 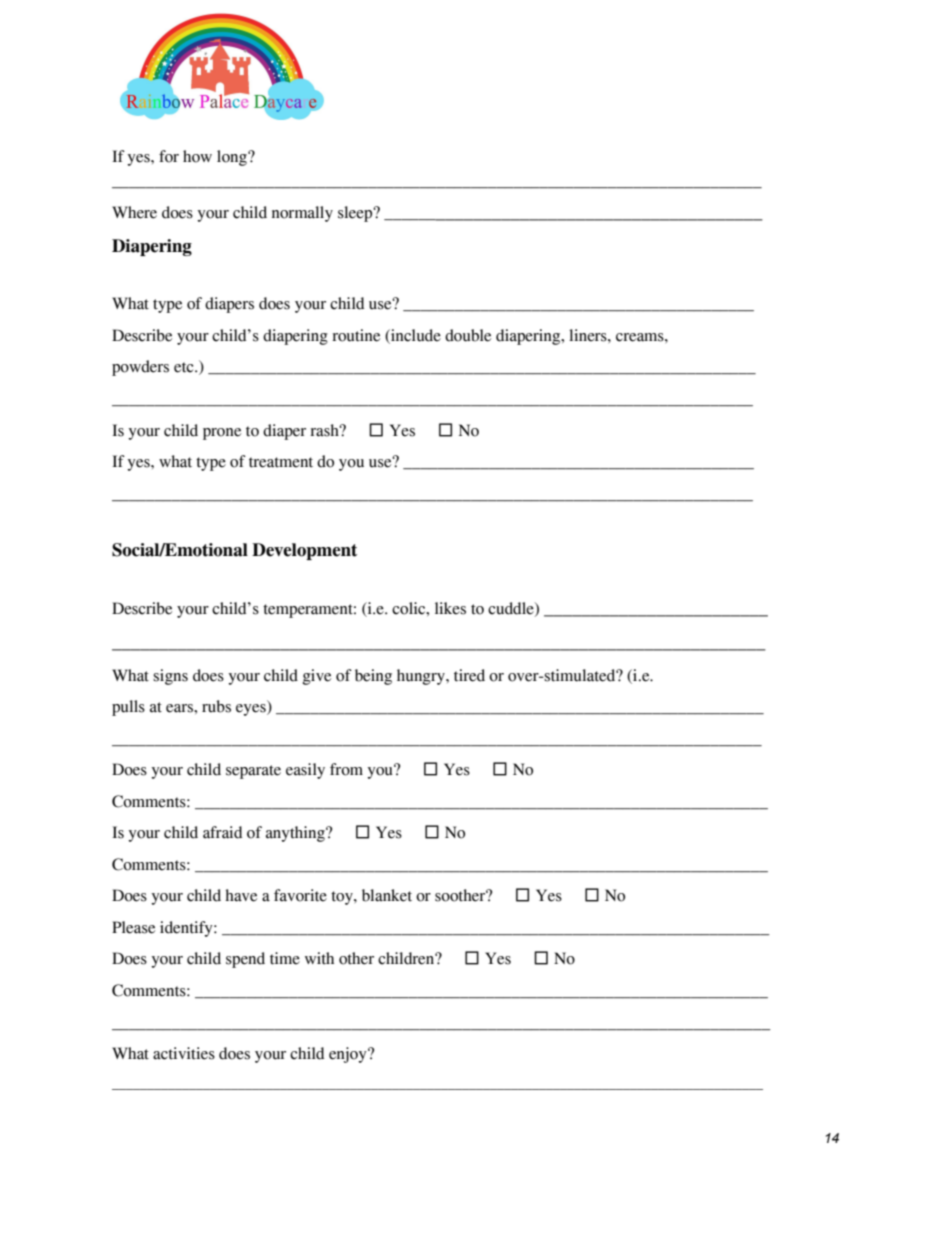 I want to click on blanket, so click(x=387, y=895).
